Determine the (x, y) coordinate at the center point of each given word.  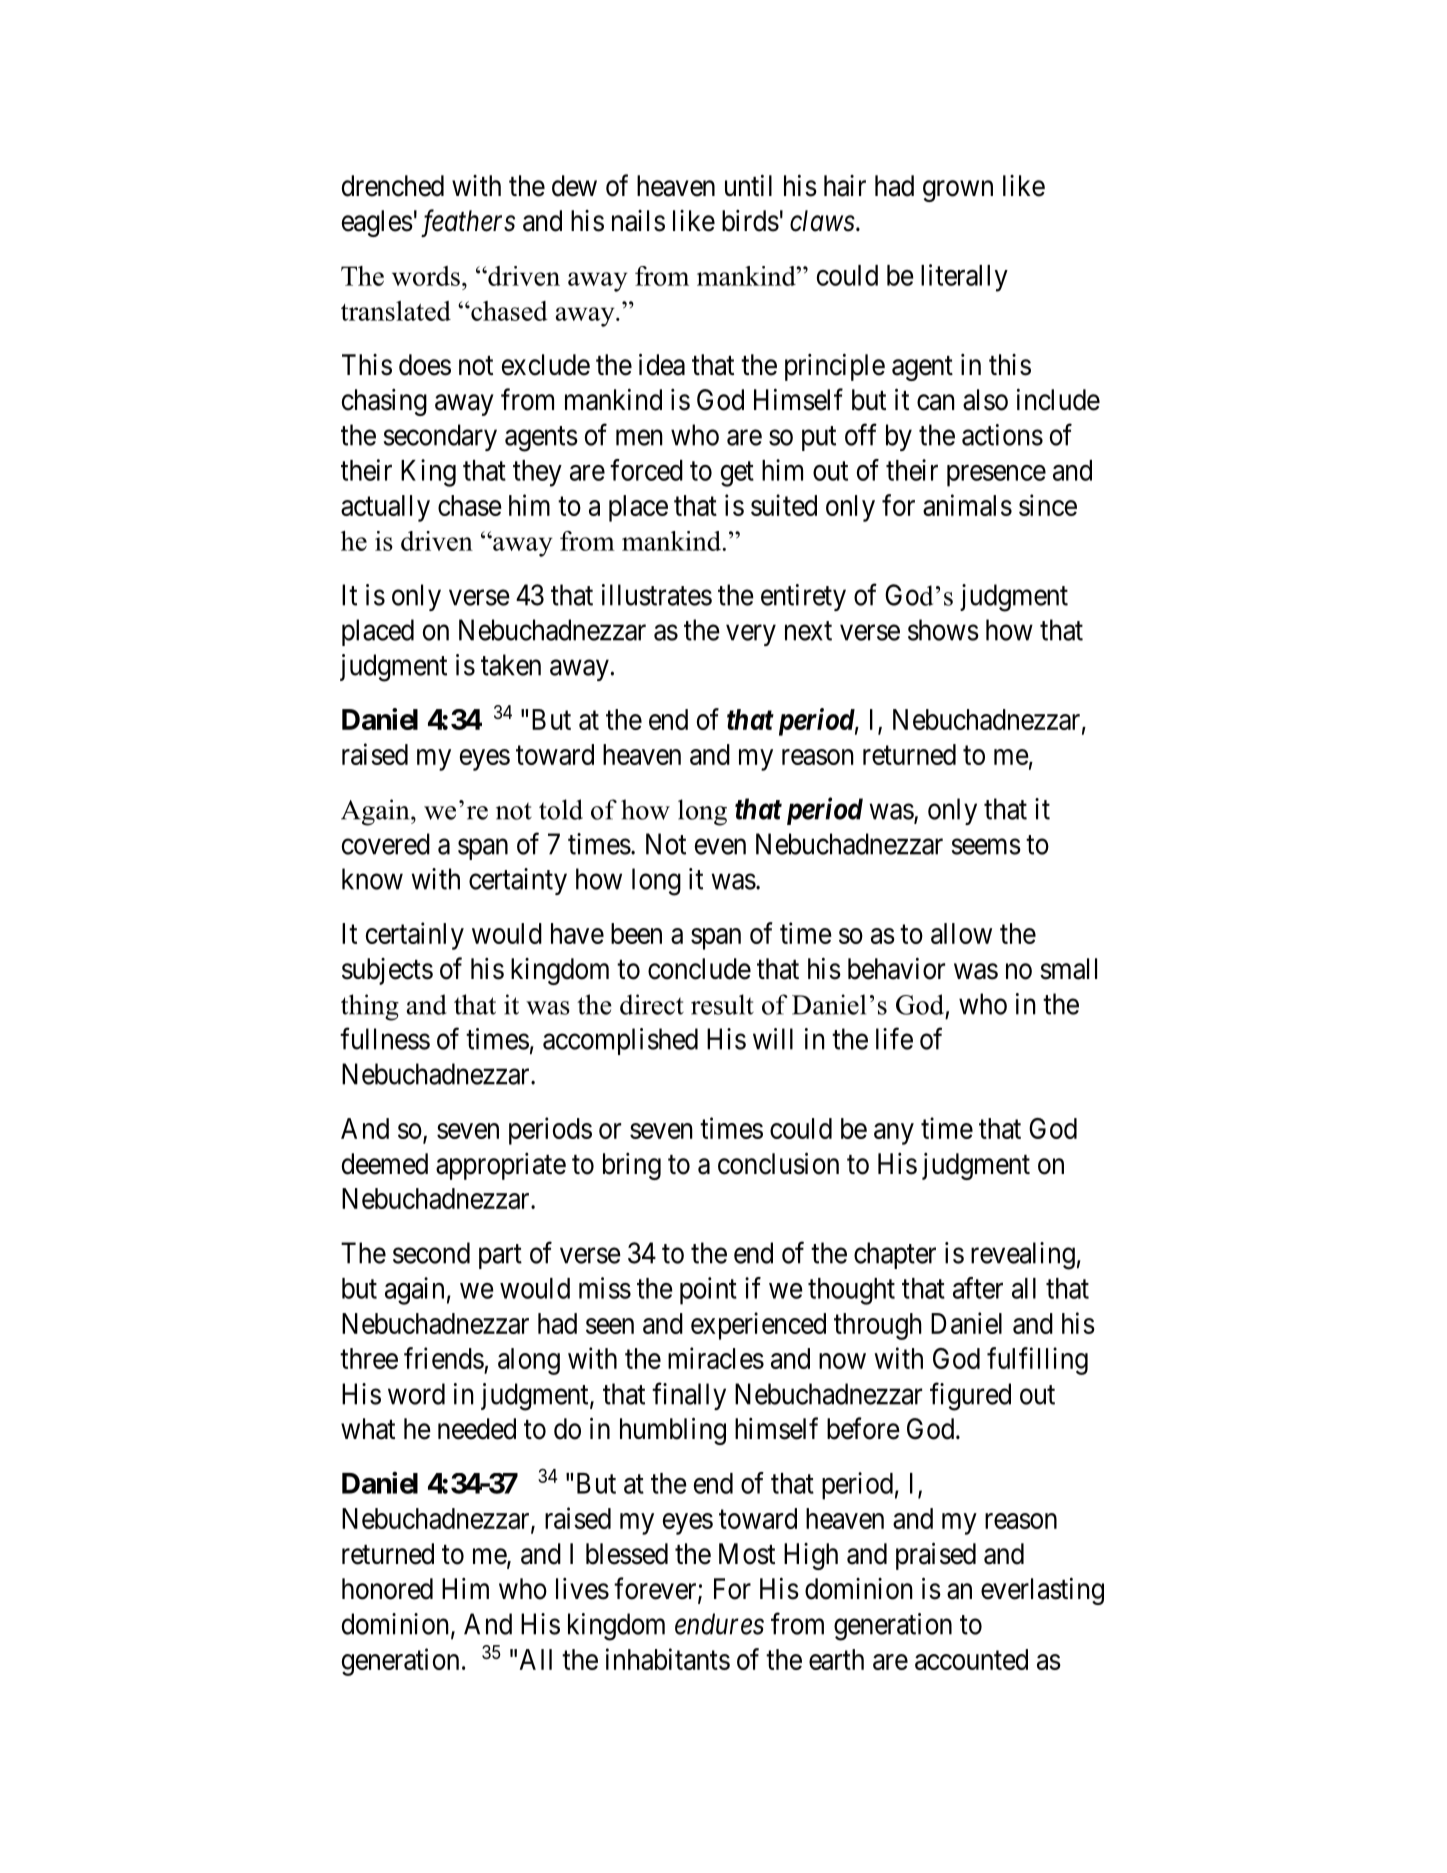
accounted (971, 1659)
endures (719, 1624)
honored (387, 1589)
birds (750, 221)
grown (958, 191)
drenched (393, 186)
